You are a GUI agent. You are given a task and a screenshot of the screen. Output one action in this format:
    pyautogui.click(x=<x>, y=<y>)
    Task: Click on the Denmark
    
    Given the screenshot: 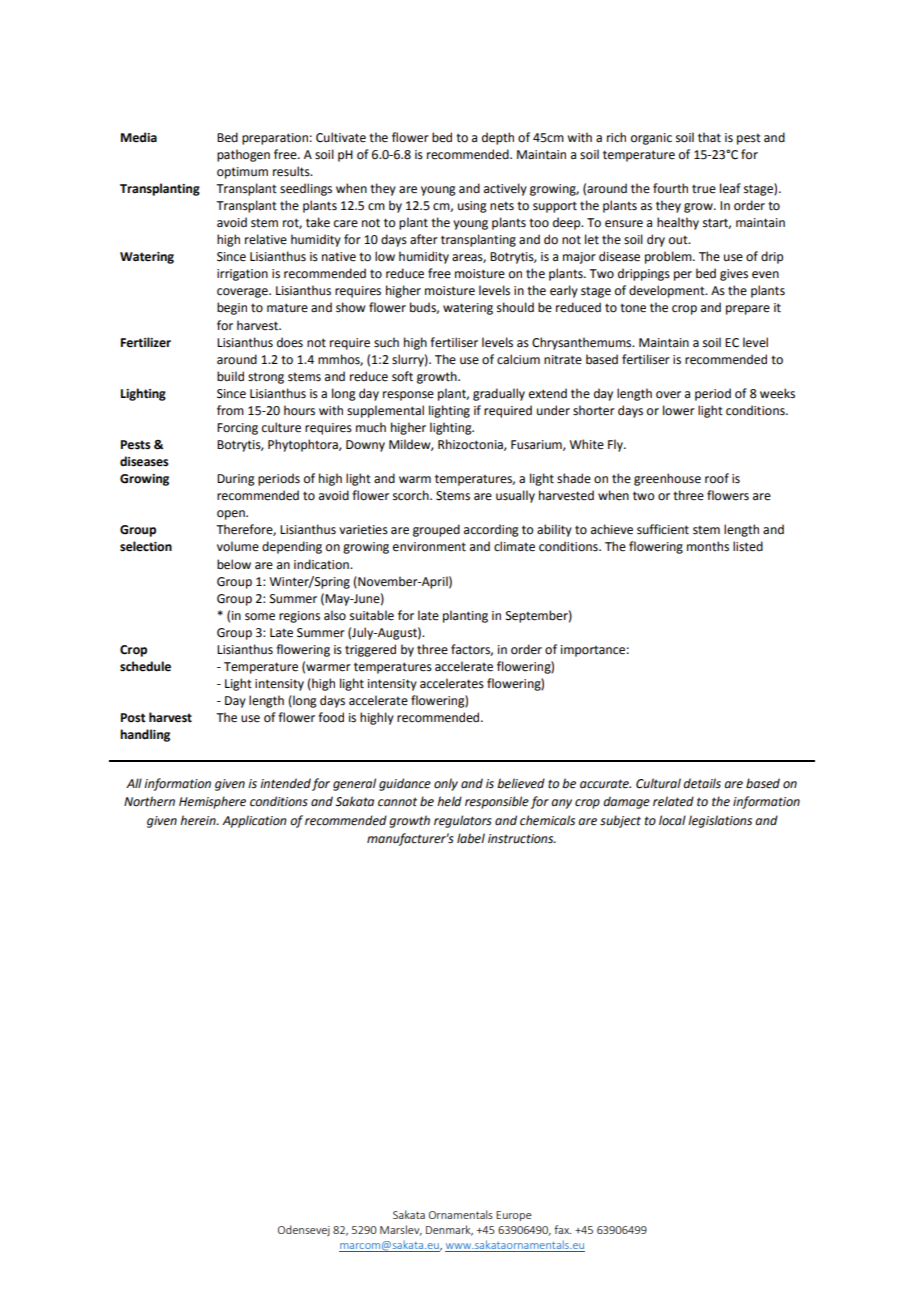 What is the action you would take?
    pyautogui.click(x=449, y=1230)
